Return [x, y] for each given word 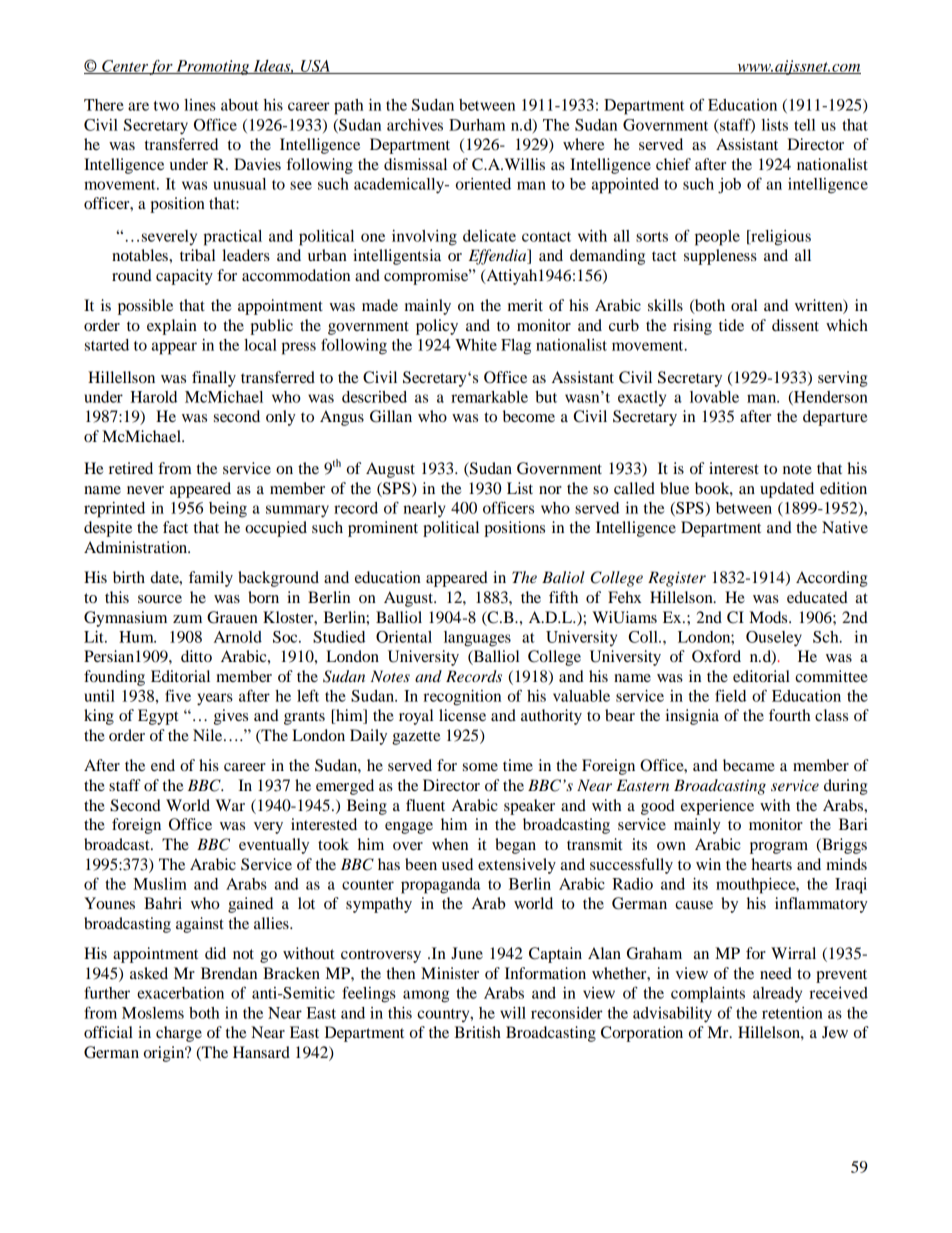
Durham [477, 125]
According [832, 579]
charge [179, 1034]
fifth [563, 597]
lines [200, 105]
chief [673, 164]
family [211, 579]
